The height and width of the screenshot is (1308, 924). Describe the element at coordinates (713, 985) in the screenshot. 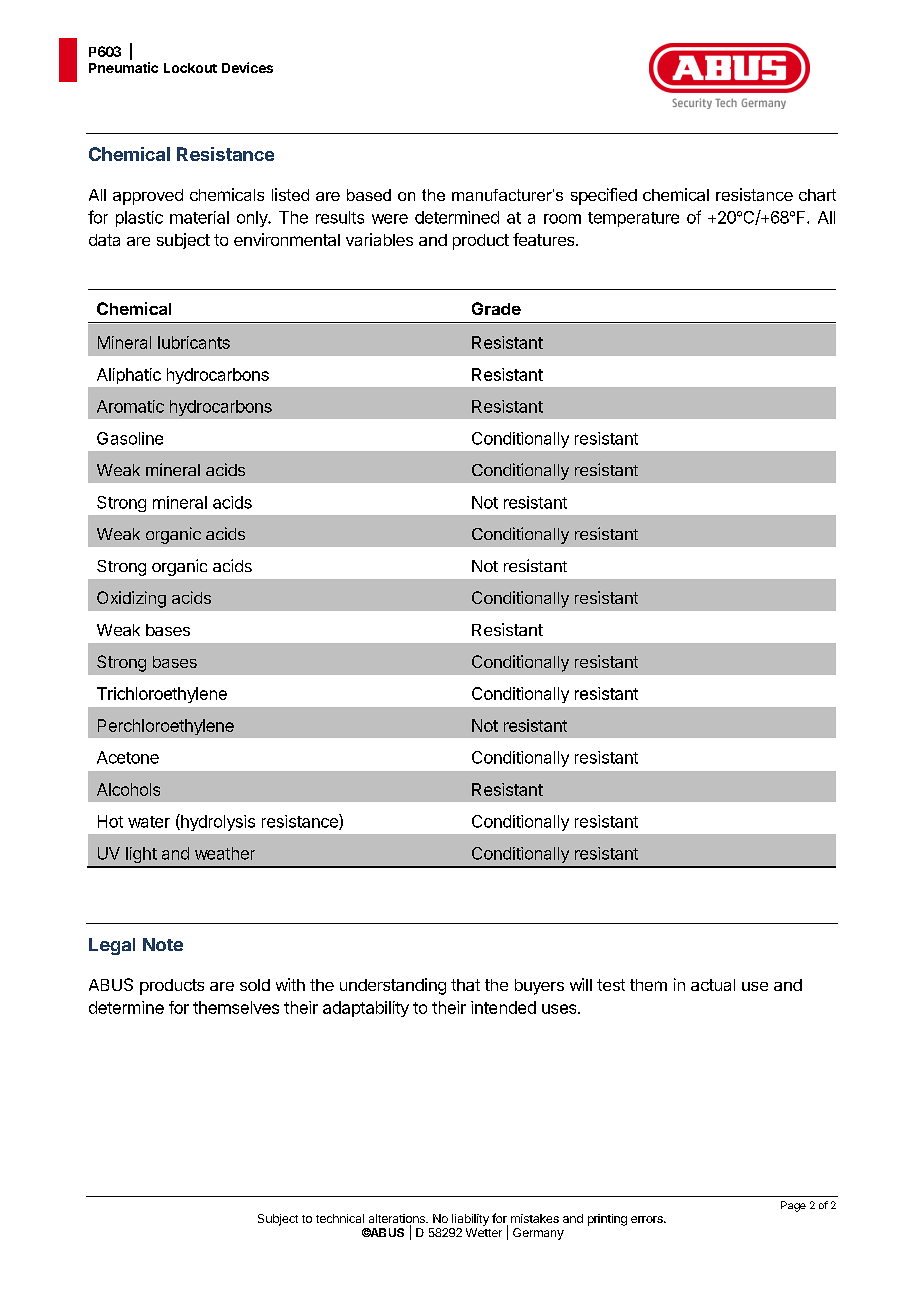

I see `actual` at that location.
